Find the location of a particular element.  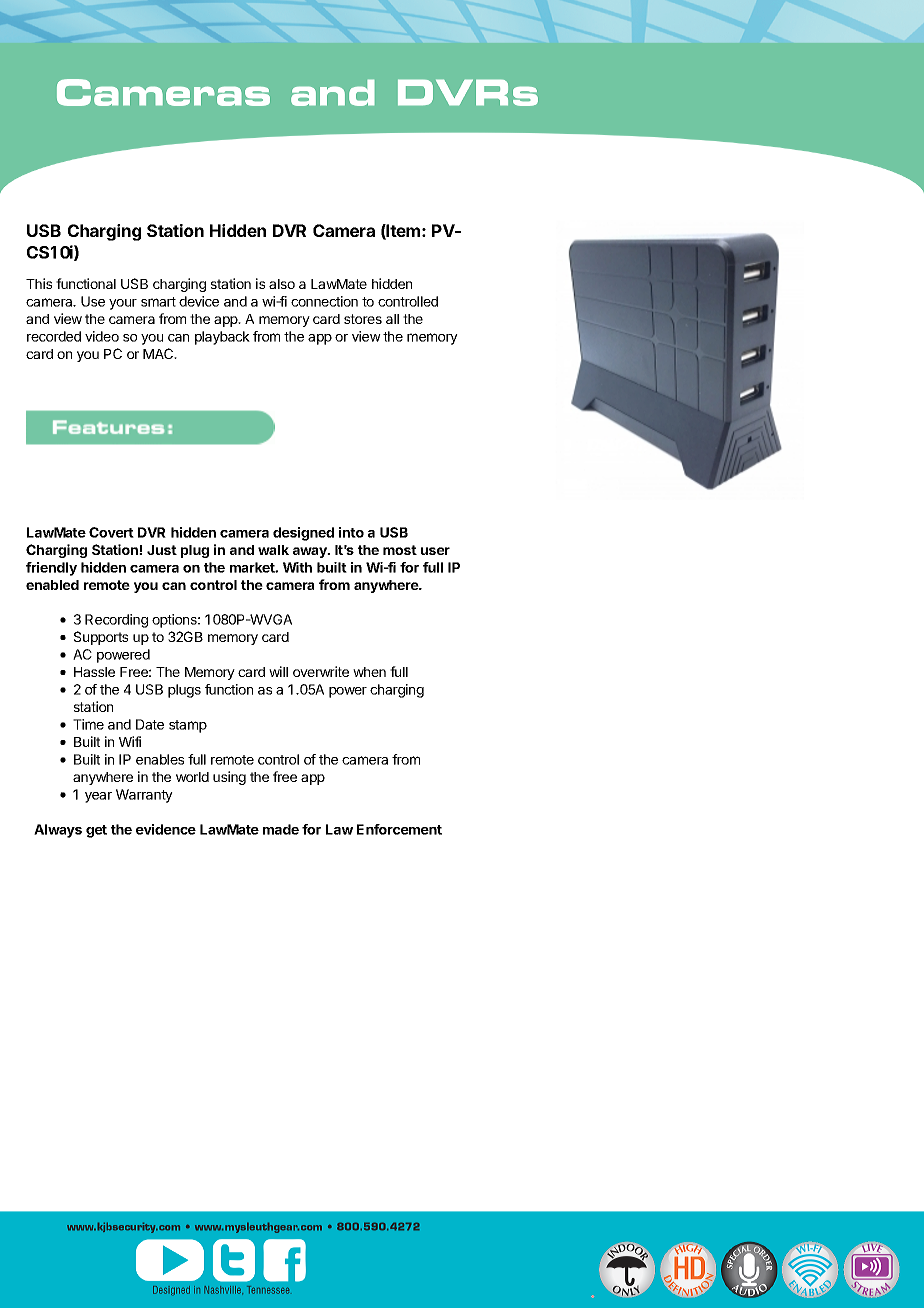

Supports is located at coordinates (101, 638).
